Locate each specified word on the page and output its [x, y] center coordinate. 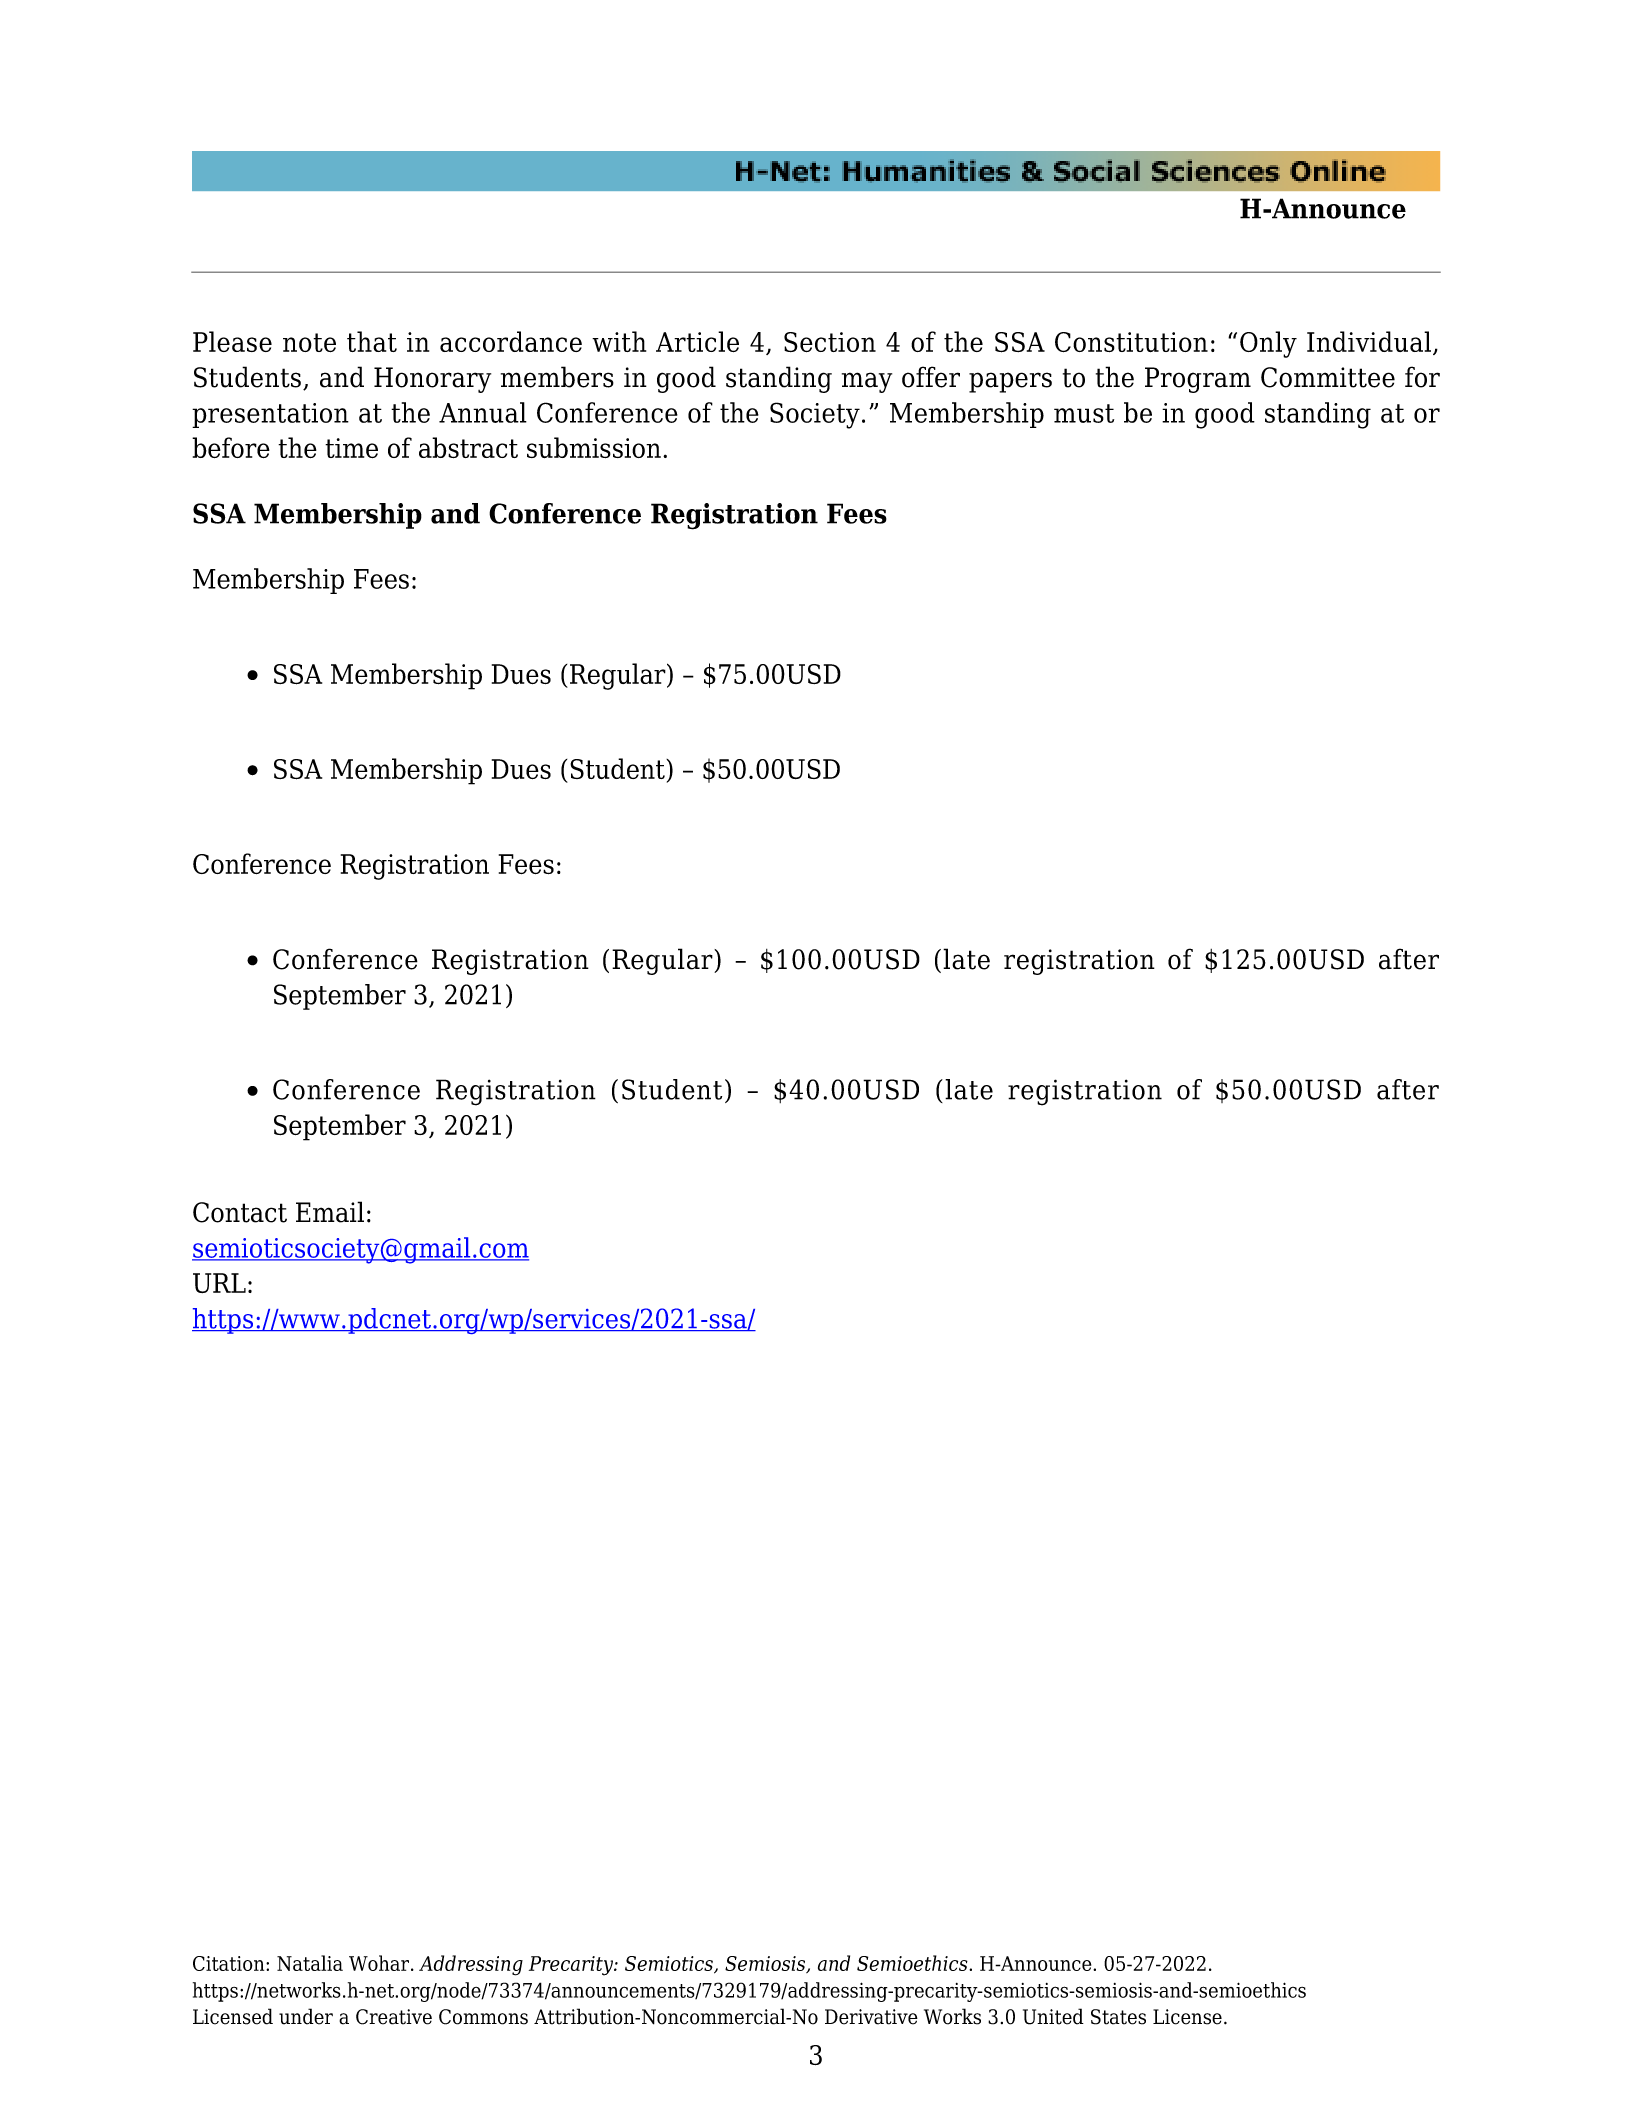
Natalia [310, 1963]
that [372, 341]
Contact [240, 1212]
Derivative [871, 2017]
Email [330, 1212]
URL [219, 1283]
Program [1198, 380]
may [867, 382]
